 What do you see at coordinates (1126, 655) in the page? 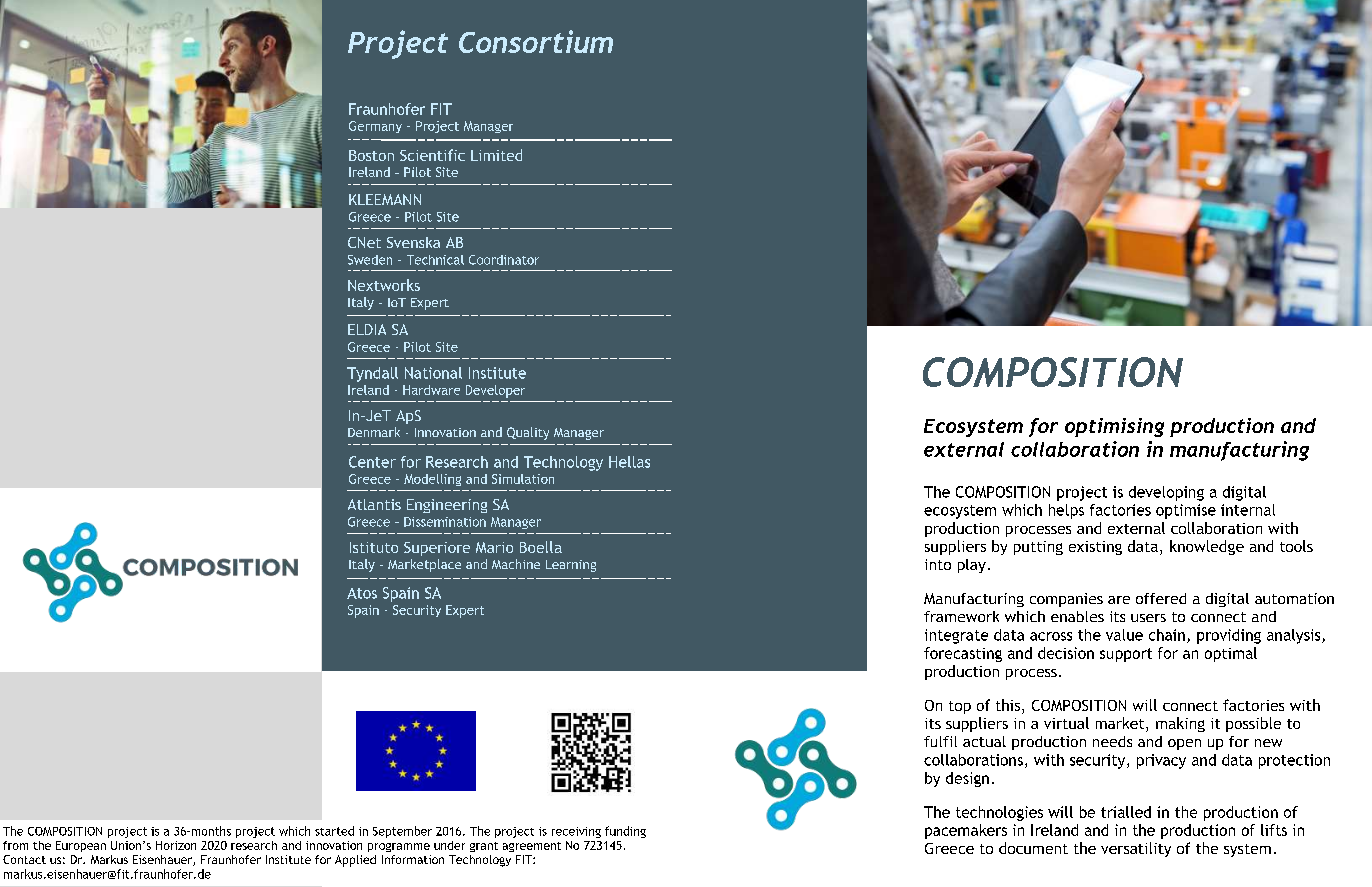
I see `support` at bounding box center [1126, 655].
